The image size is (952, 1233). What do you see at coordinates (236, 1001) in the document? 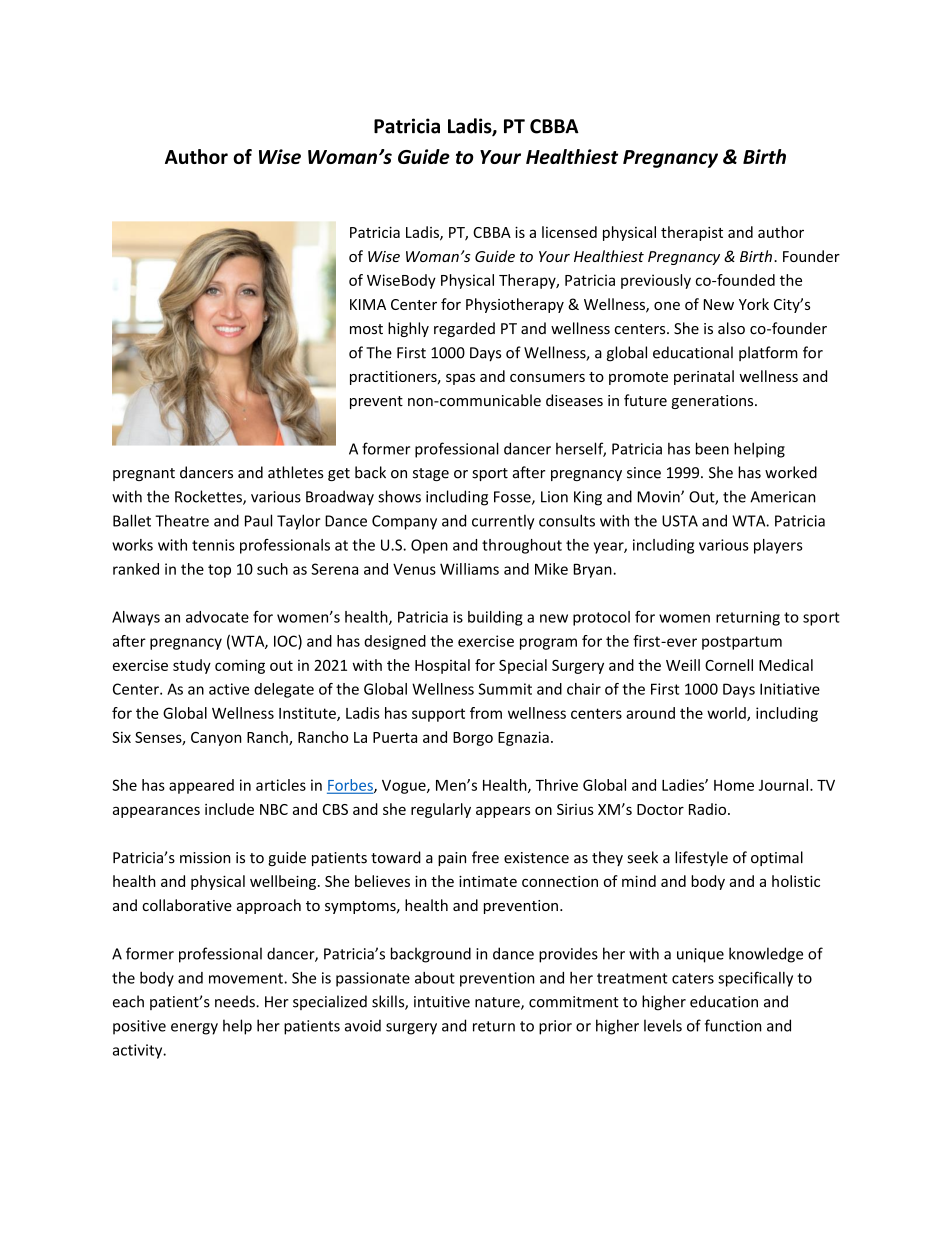
I see `needs` at bounding box center [236, 1001].
